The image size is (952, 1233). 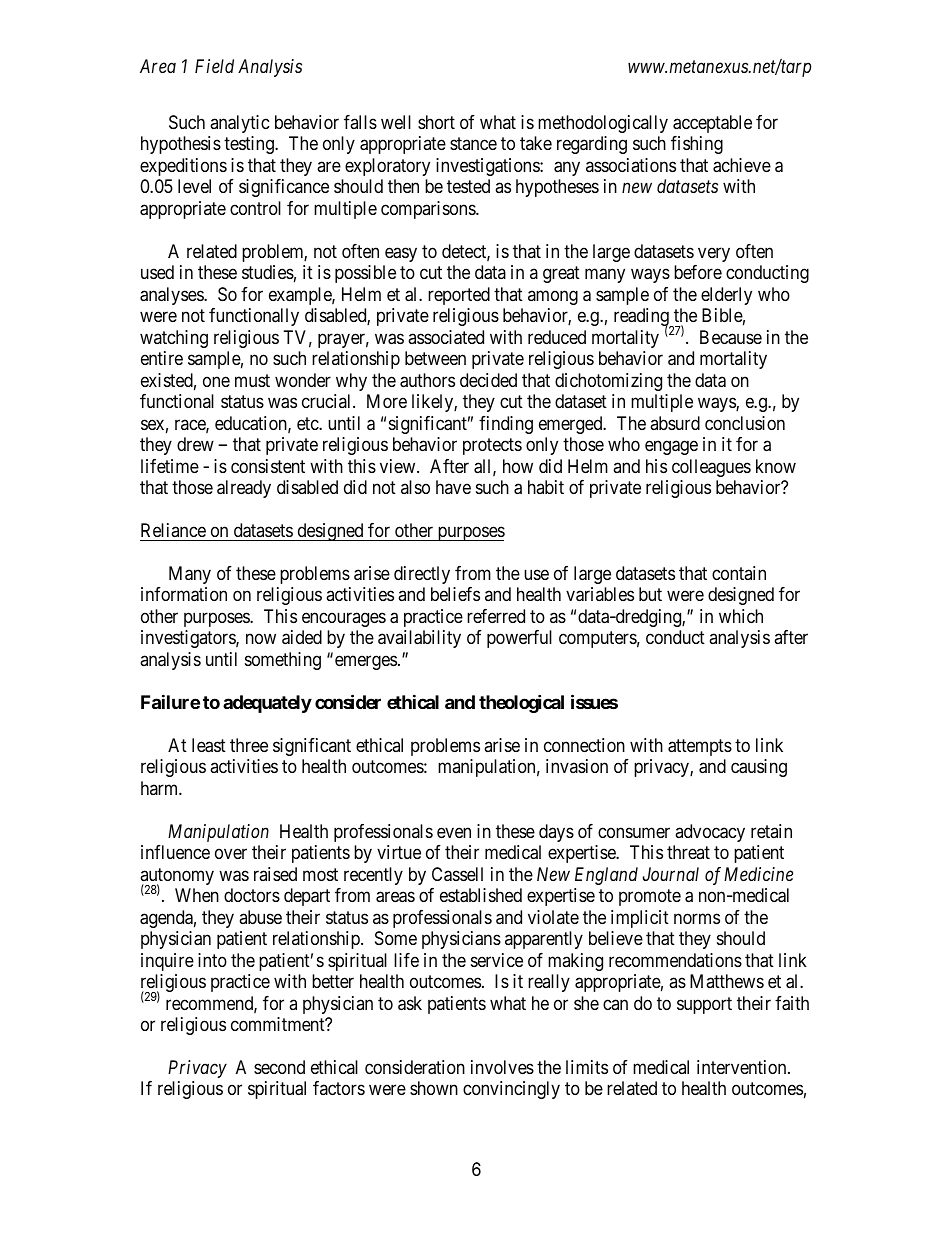 I want to click on short, so click(x=436, y=122).
